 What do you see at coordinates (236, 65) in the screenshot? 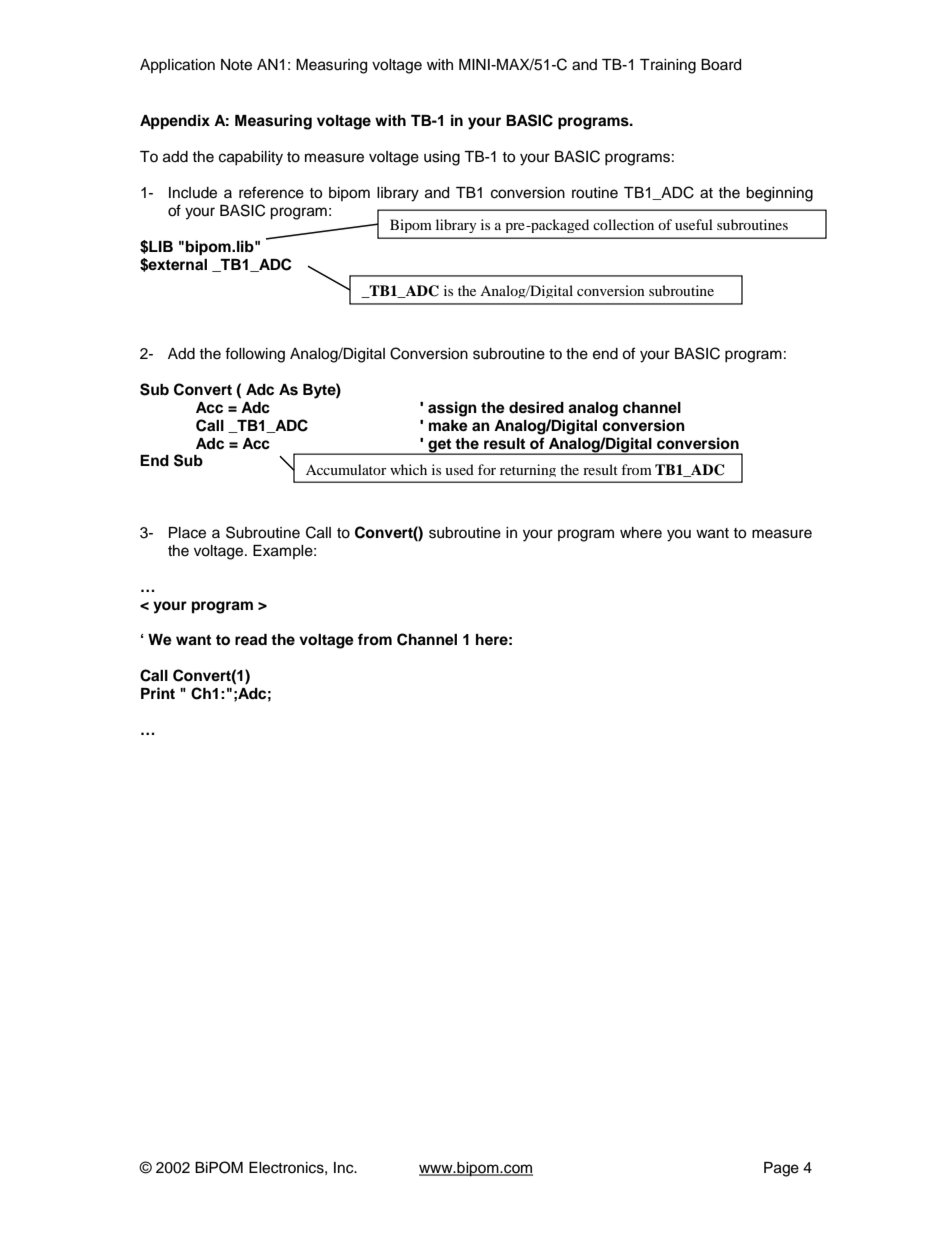
I see `Note` at bounding box center [236, 65].
